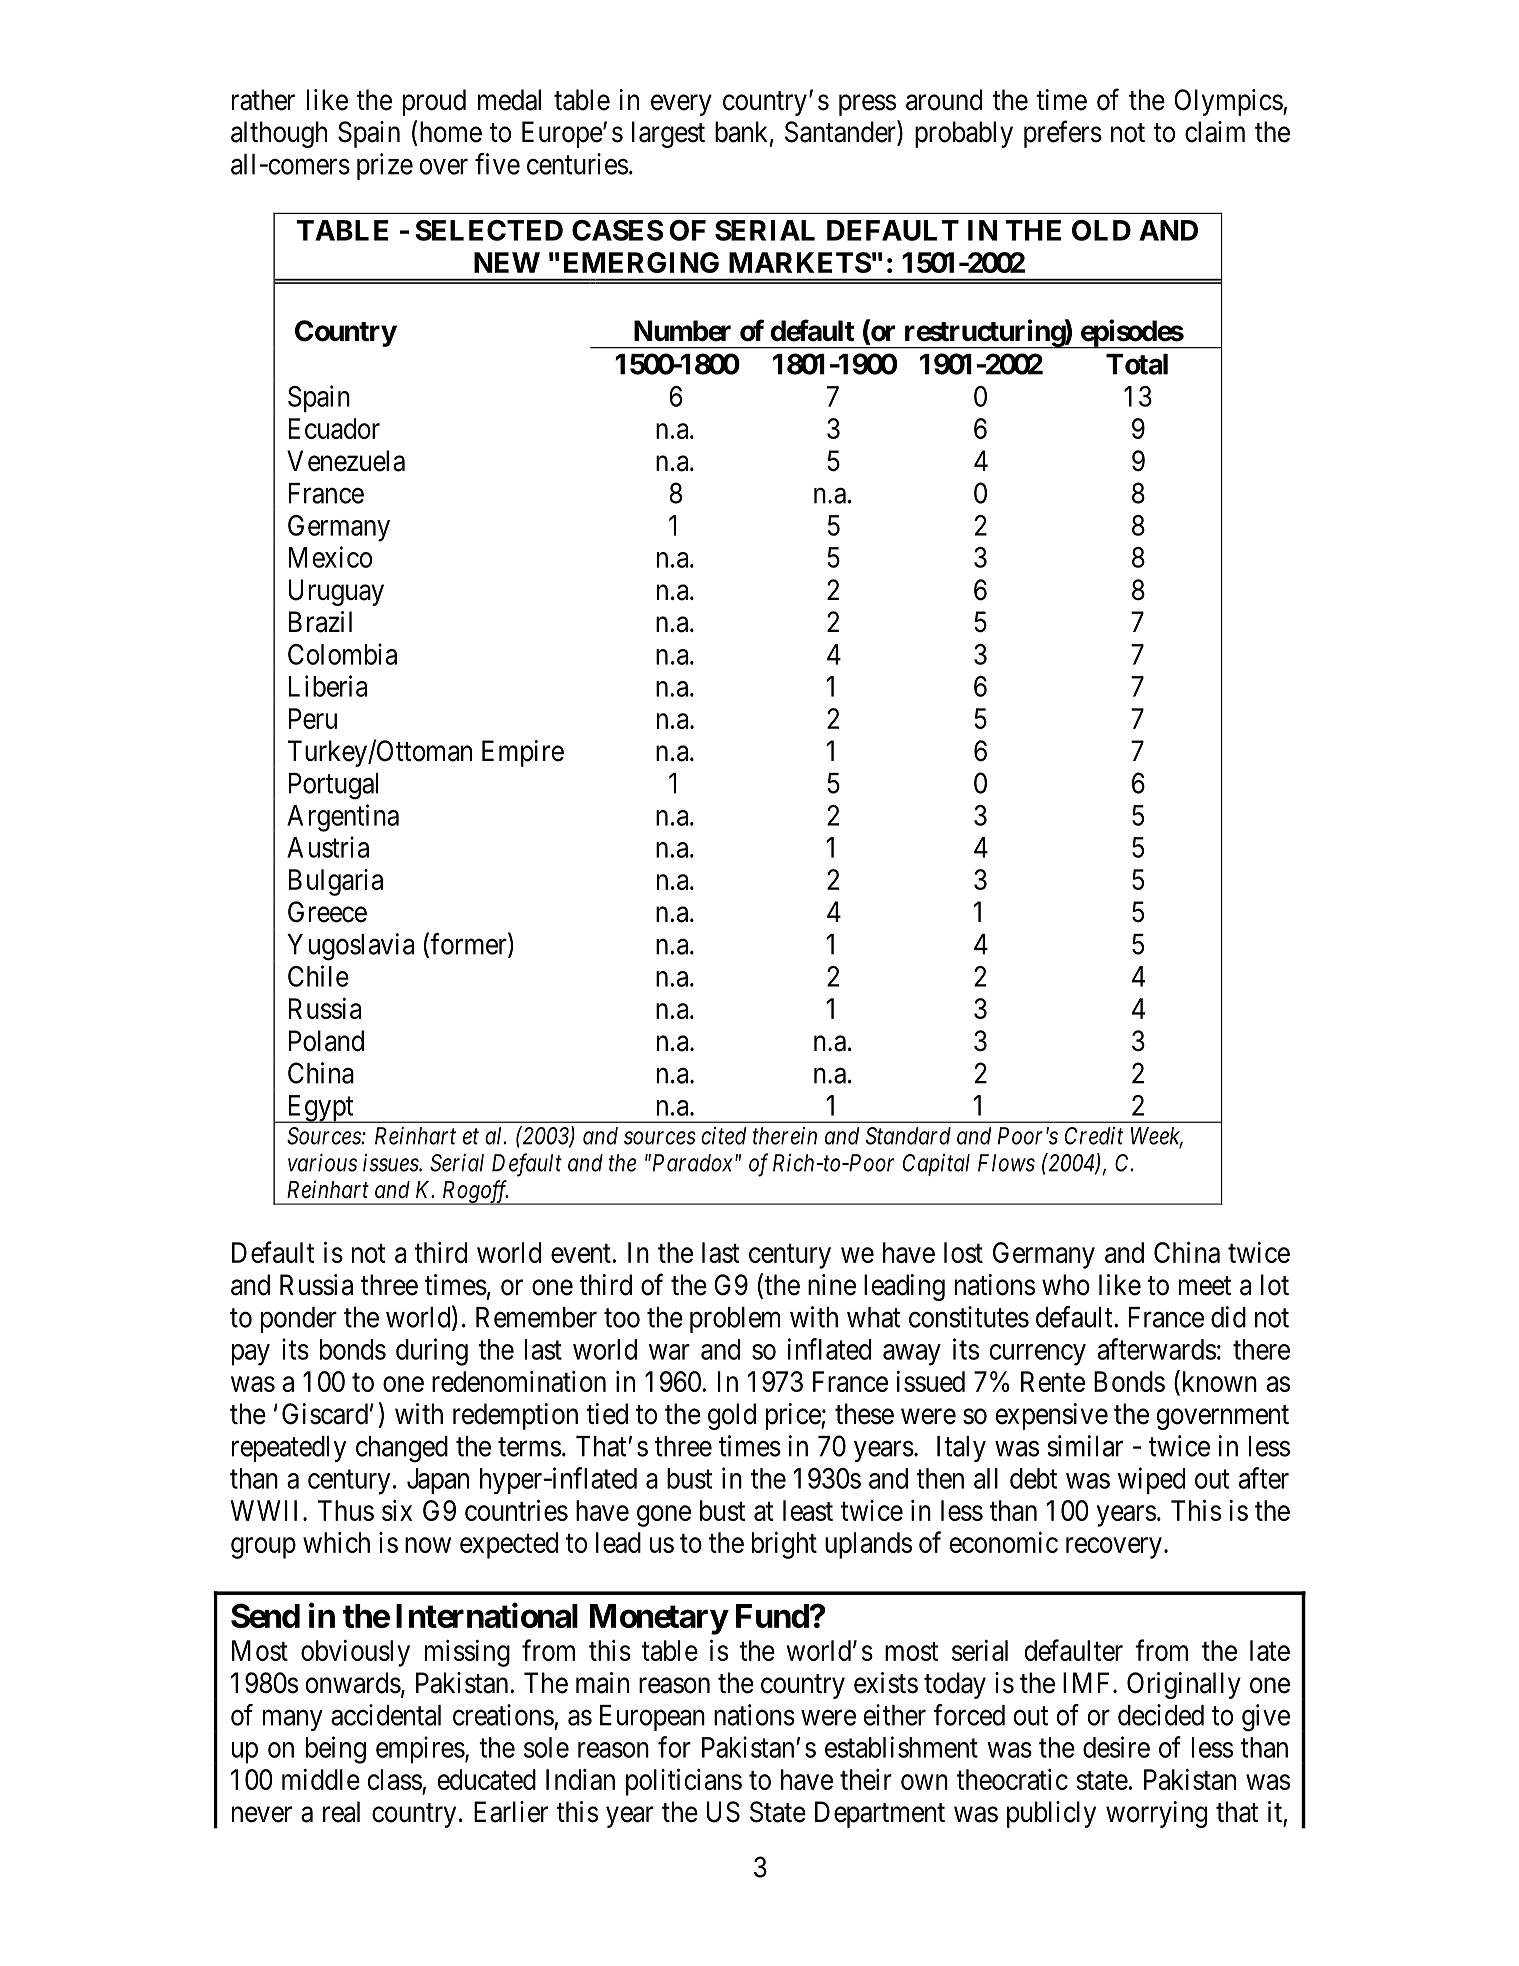 The image size is (1519, 1966). I want to click on Santander, so click(841, 132).
